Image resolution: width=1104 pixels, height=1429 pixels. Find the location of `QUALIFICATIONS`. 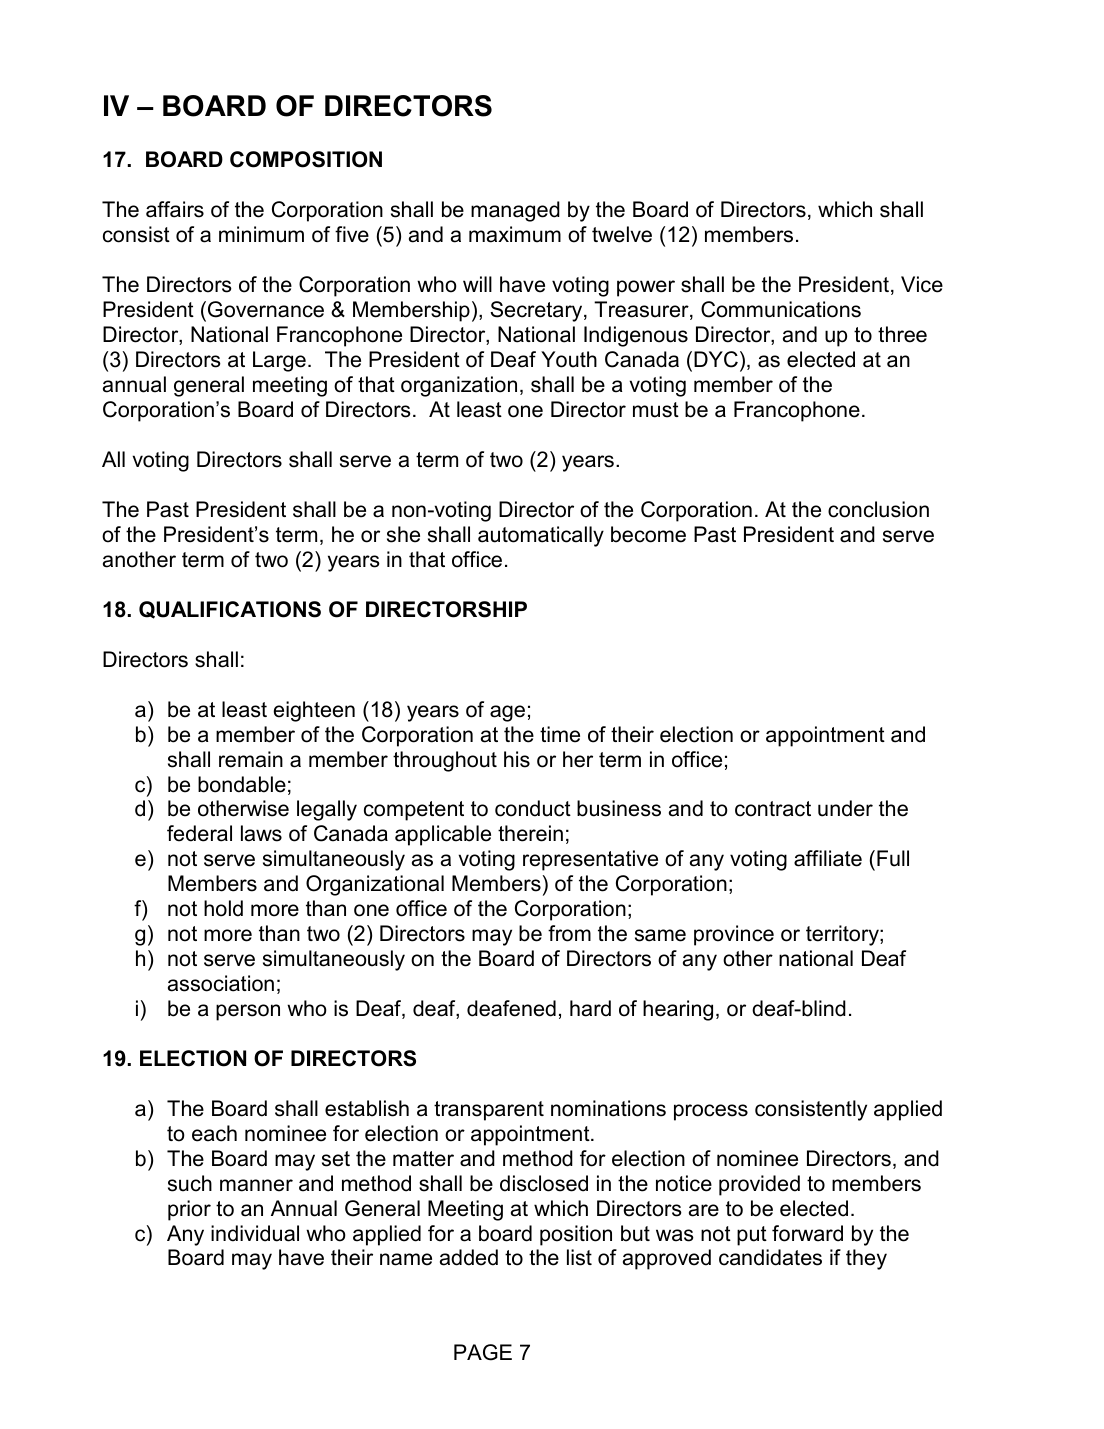

QUALIFICATIONS is located at coordinates (230, 610).
